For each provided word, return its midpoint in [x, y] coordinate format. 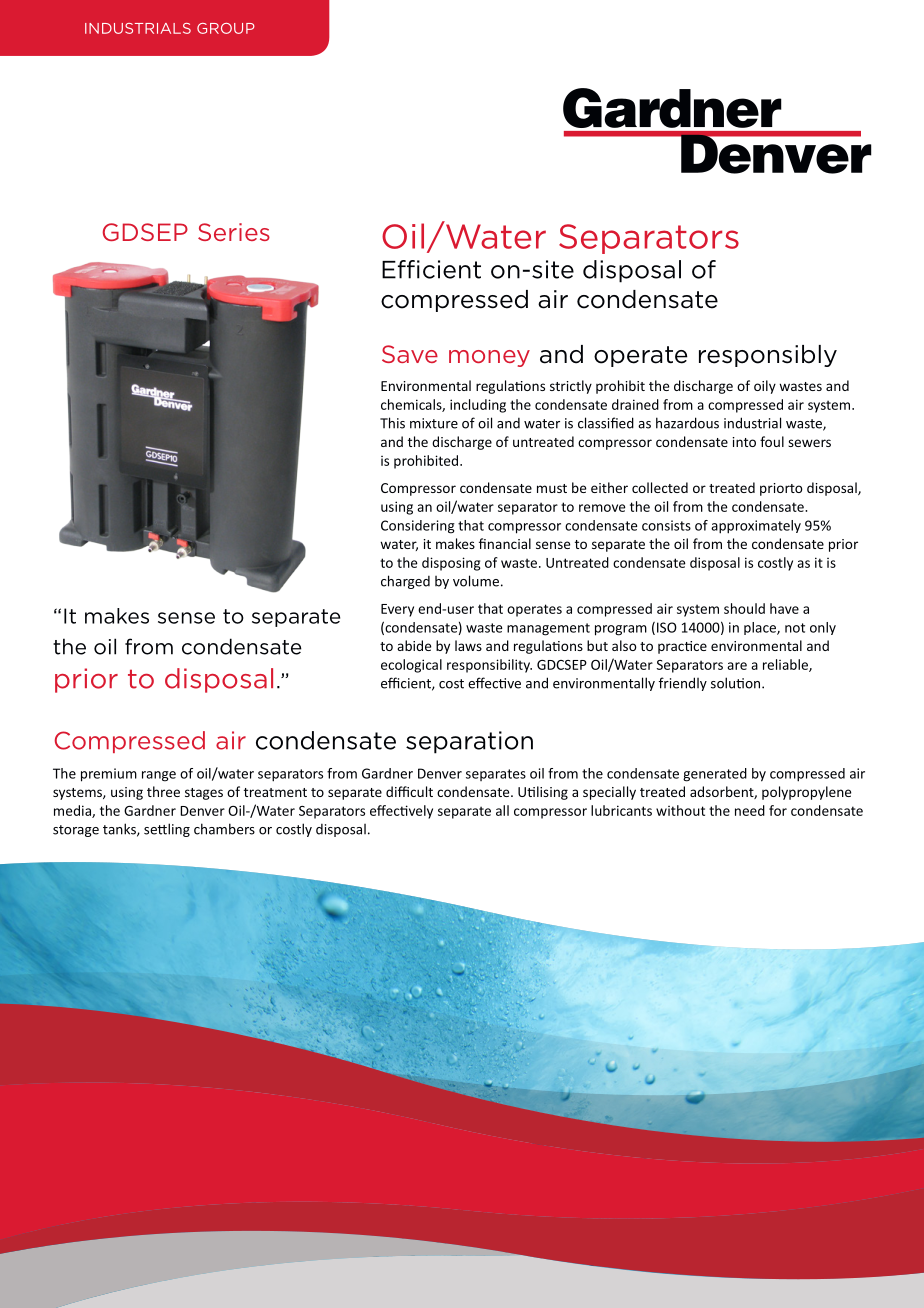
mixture [434, 423]
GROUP [226, 28]
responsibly [768, 356]
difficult [409, 791]
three [163, 791]
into [744, 442]
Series [234, 232]
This [392, 423]
